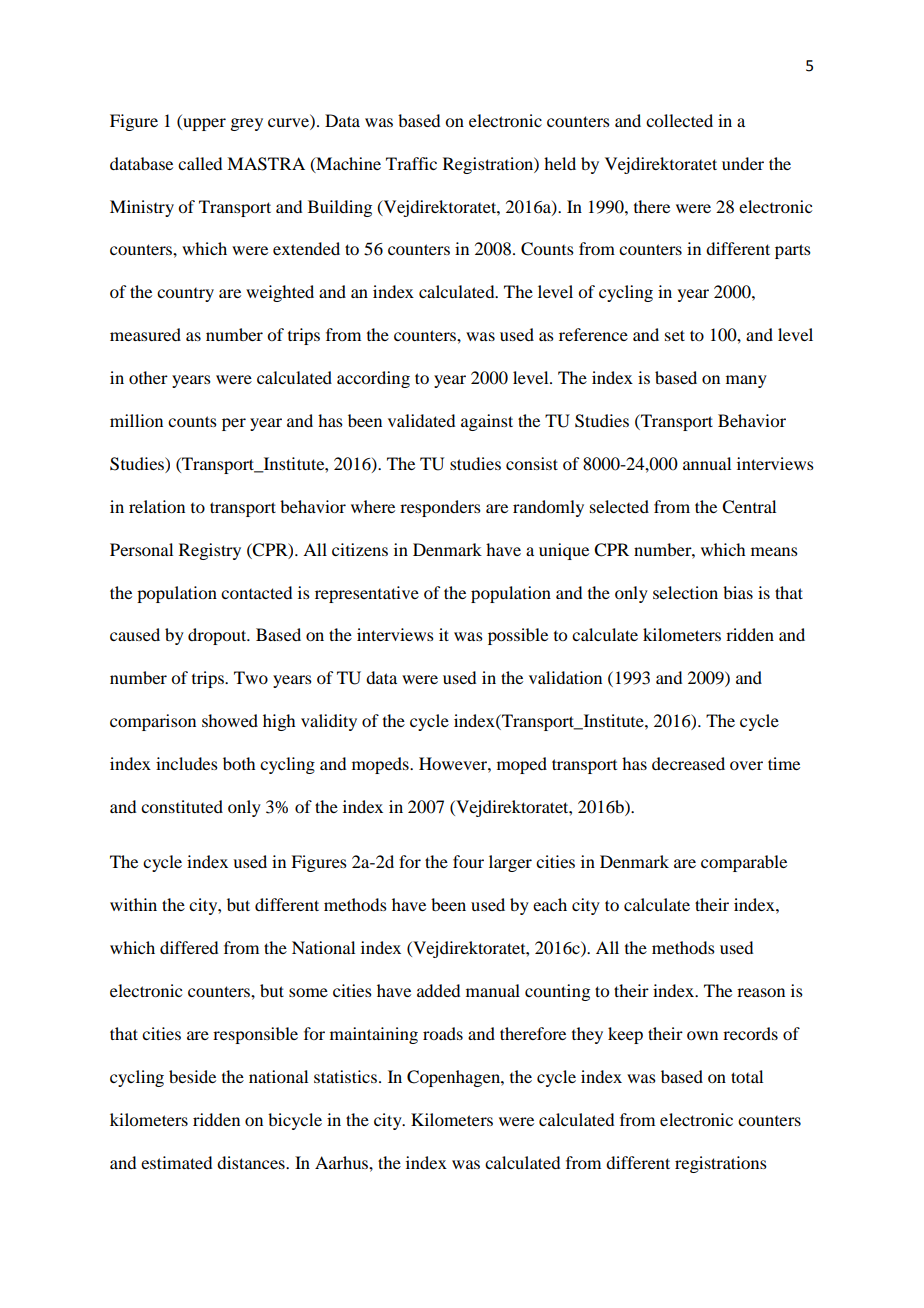 This screenshot has height=1308, width=924. What do you see at coordinates (743, 163) in the screenshot?
I see `under` at bounding box center [743, 163].
